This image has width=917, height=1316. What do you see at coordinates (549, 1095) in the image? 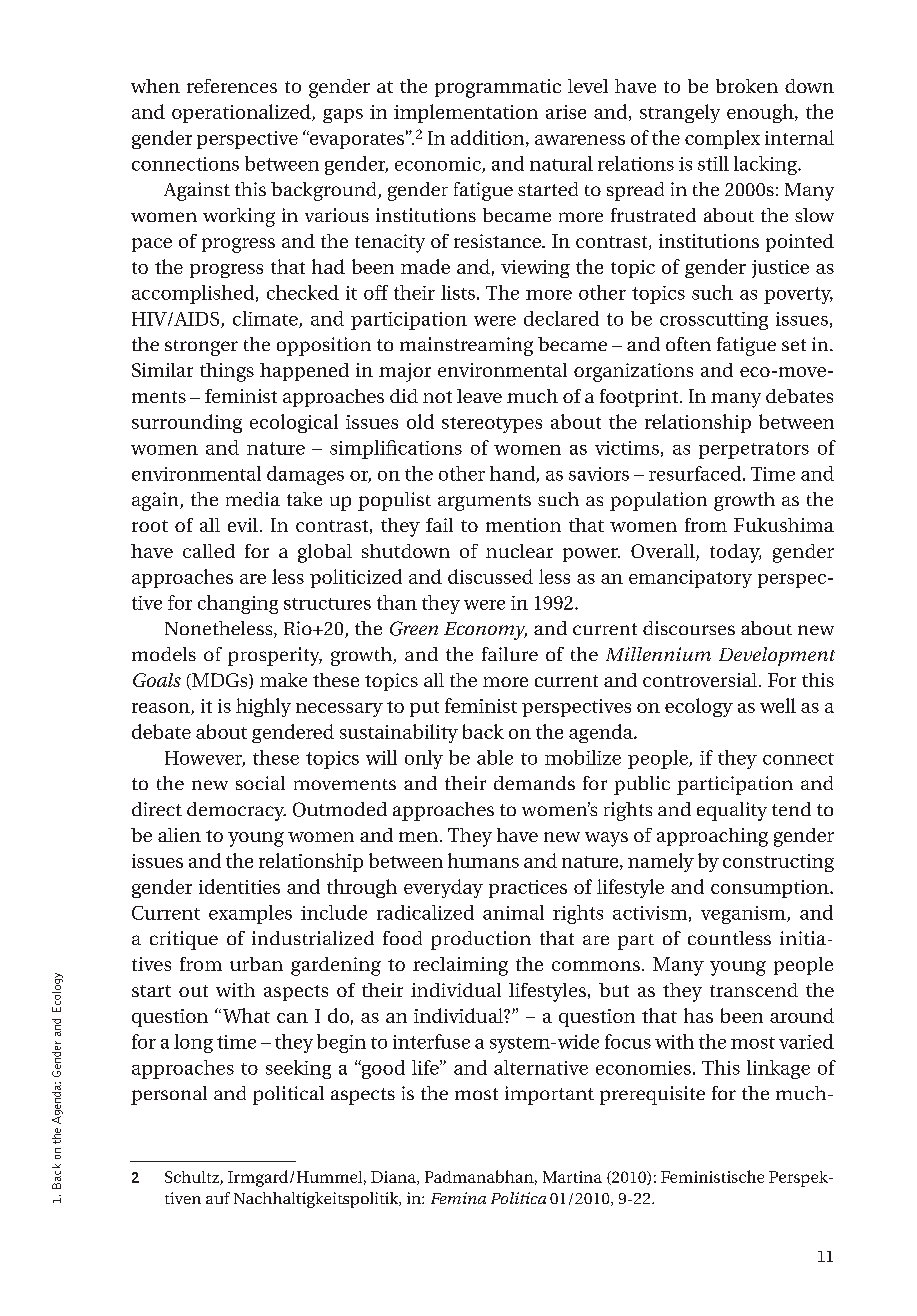
I see `important` at bounding box center [549, 1095].
